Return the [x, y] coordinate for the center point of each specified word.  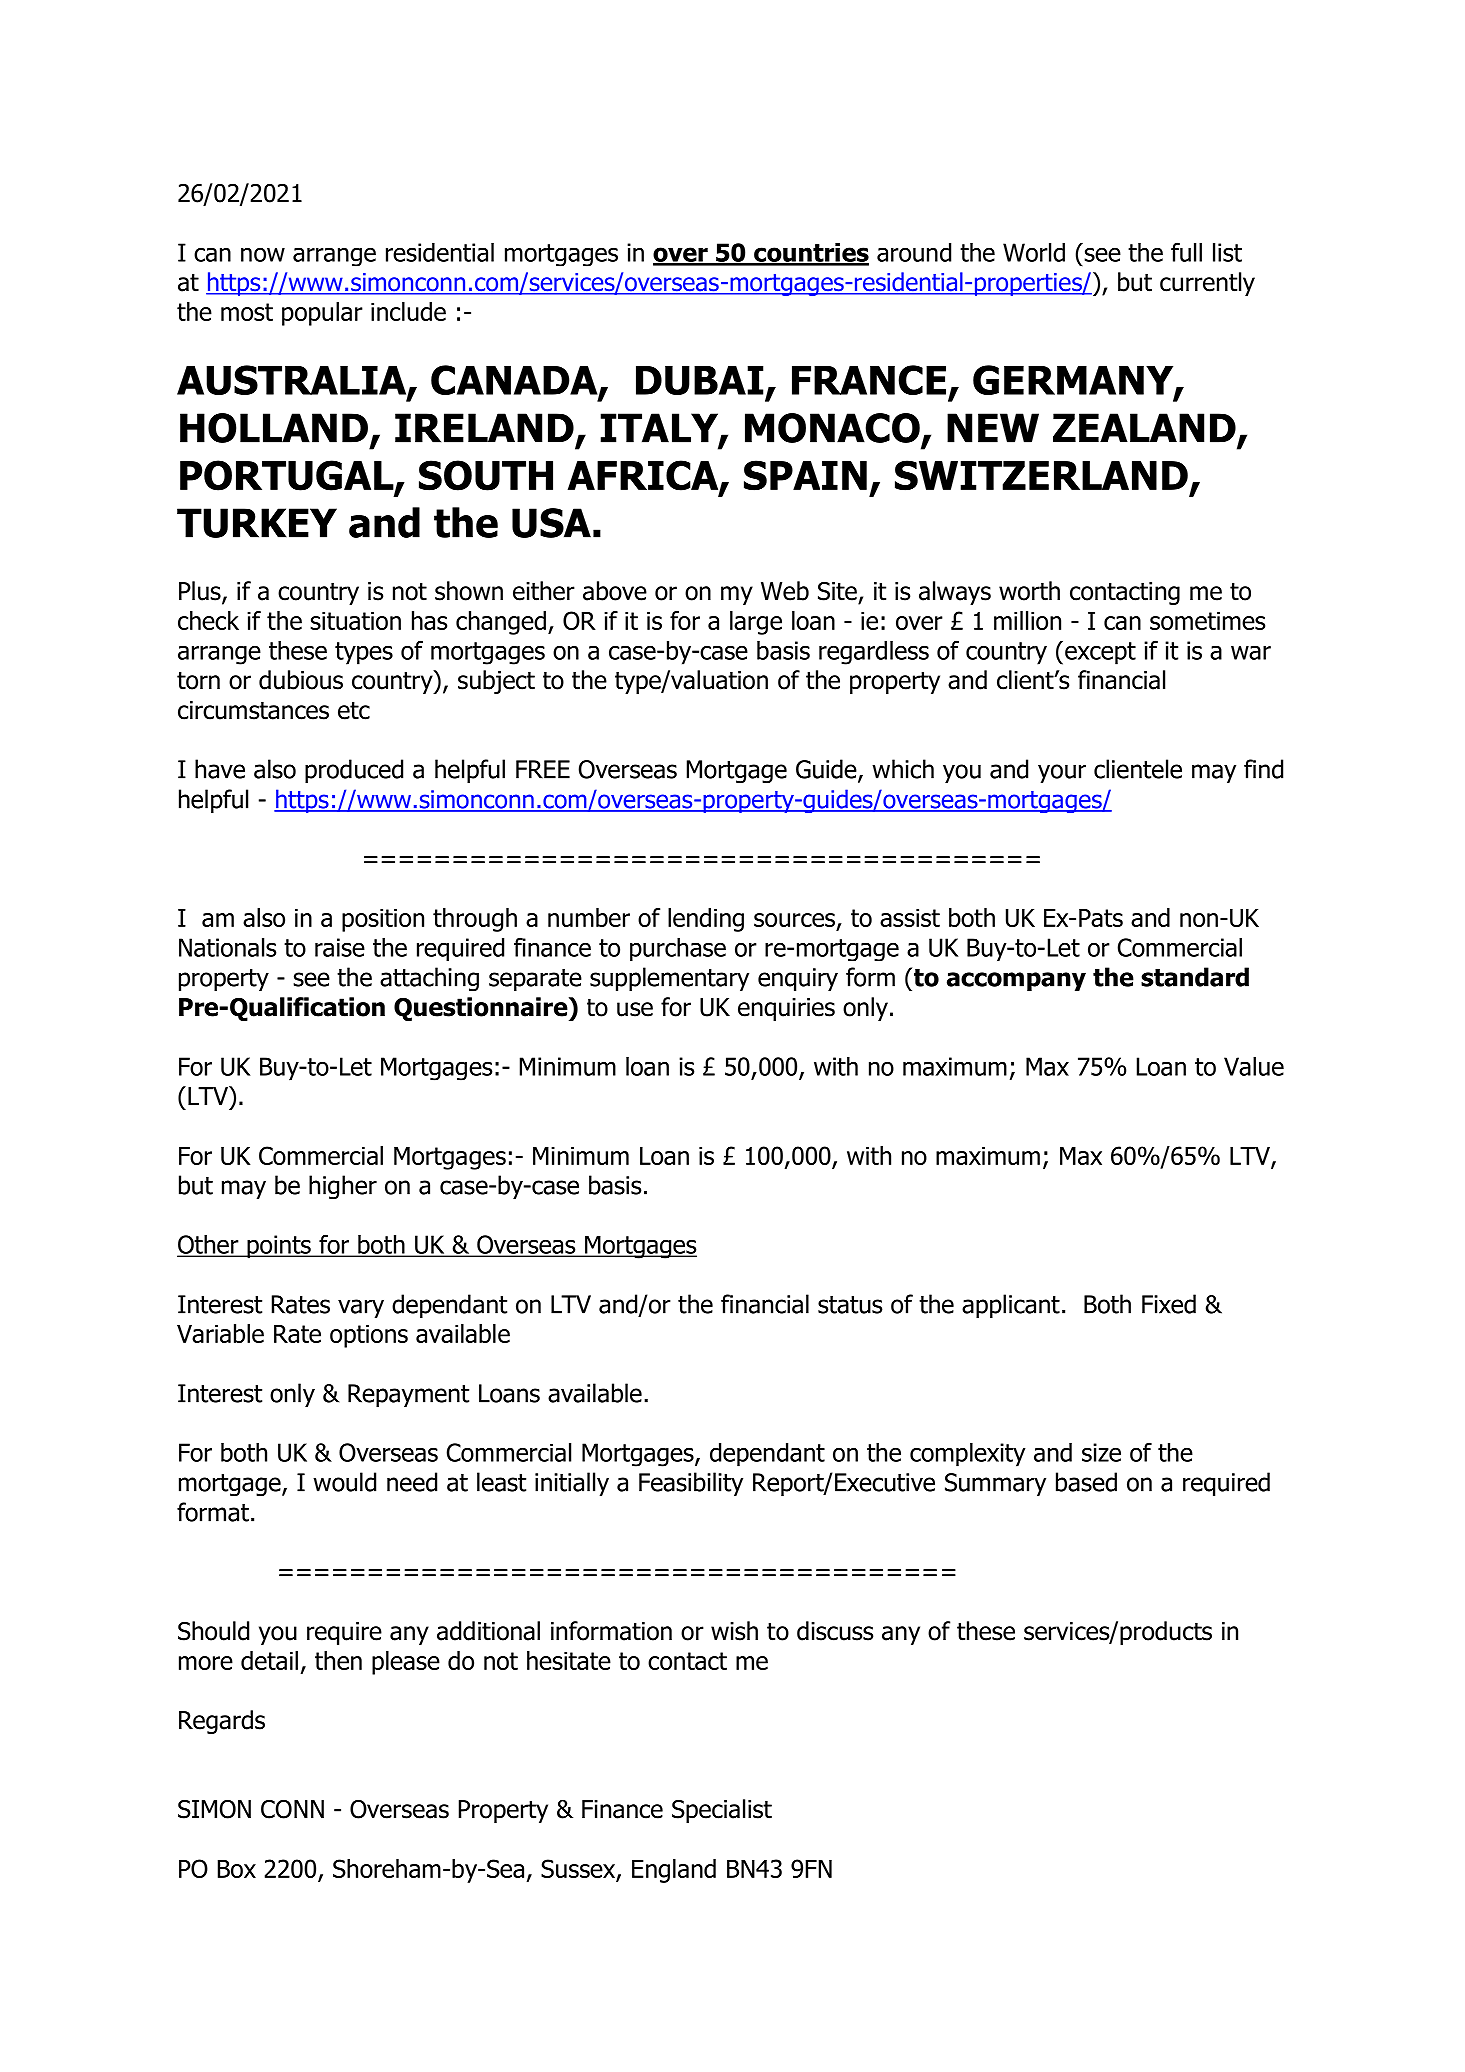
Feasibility [691, 1484]
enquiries [786, 1009]
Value [1254, 1066]
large [756, 623]
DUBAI [699, 380]
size [1101, 1452]
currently [1207, 284]
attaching [429, 979]
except [1100, 653]
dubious [301, 680]
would [344, 1482]
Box [237, 1869]
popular [322, 314]
